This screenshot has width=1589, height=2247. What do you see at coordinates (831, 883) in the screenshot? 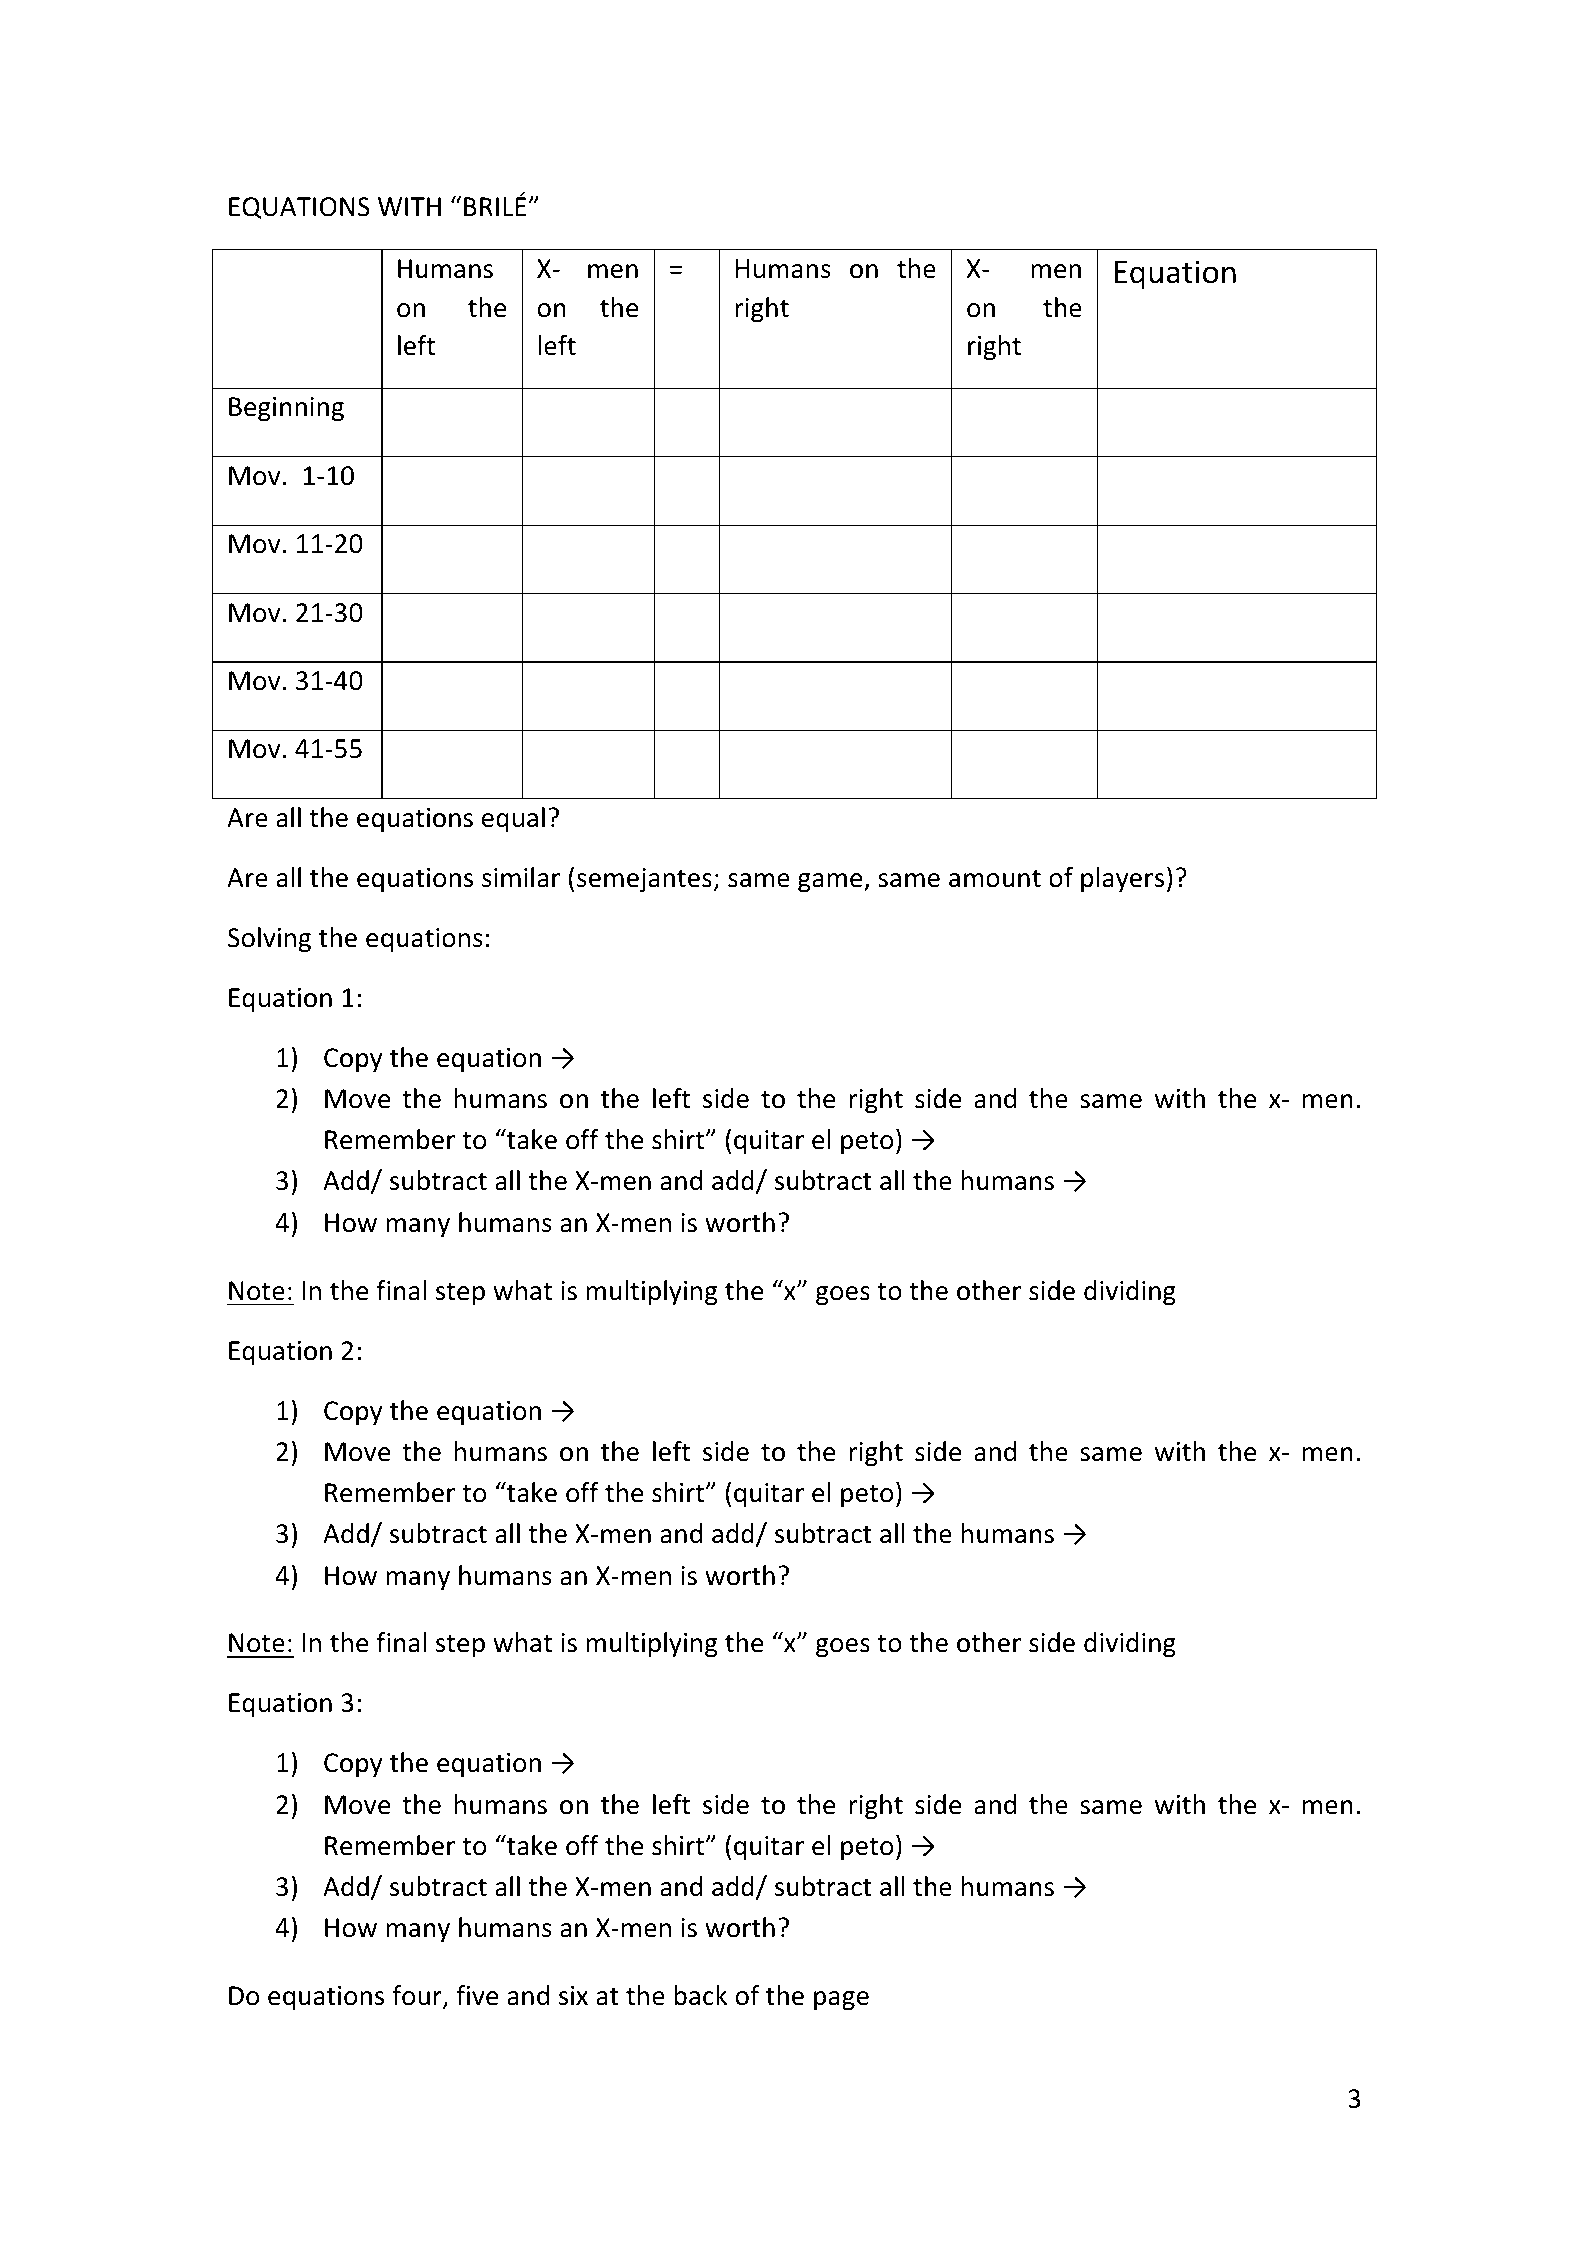
I see `game` at bounding box center [831, 883].
